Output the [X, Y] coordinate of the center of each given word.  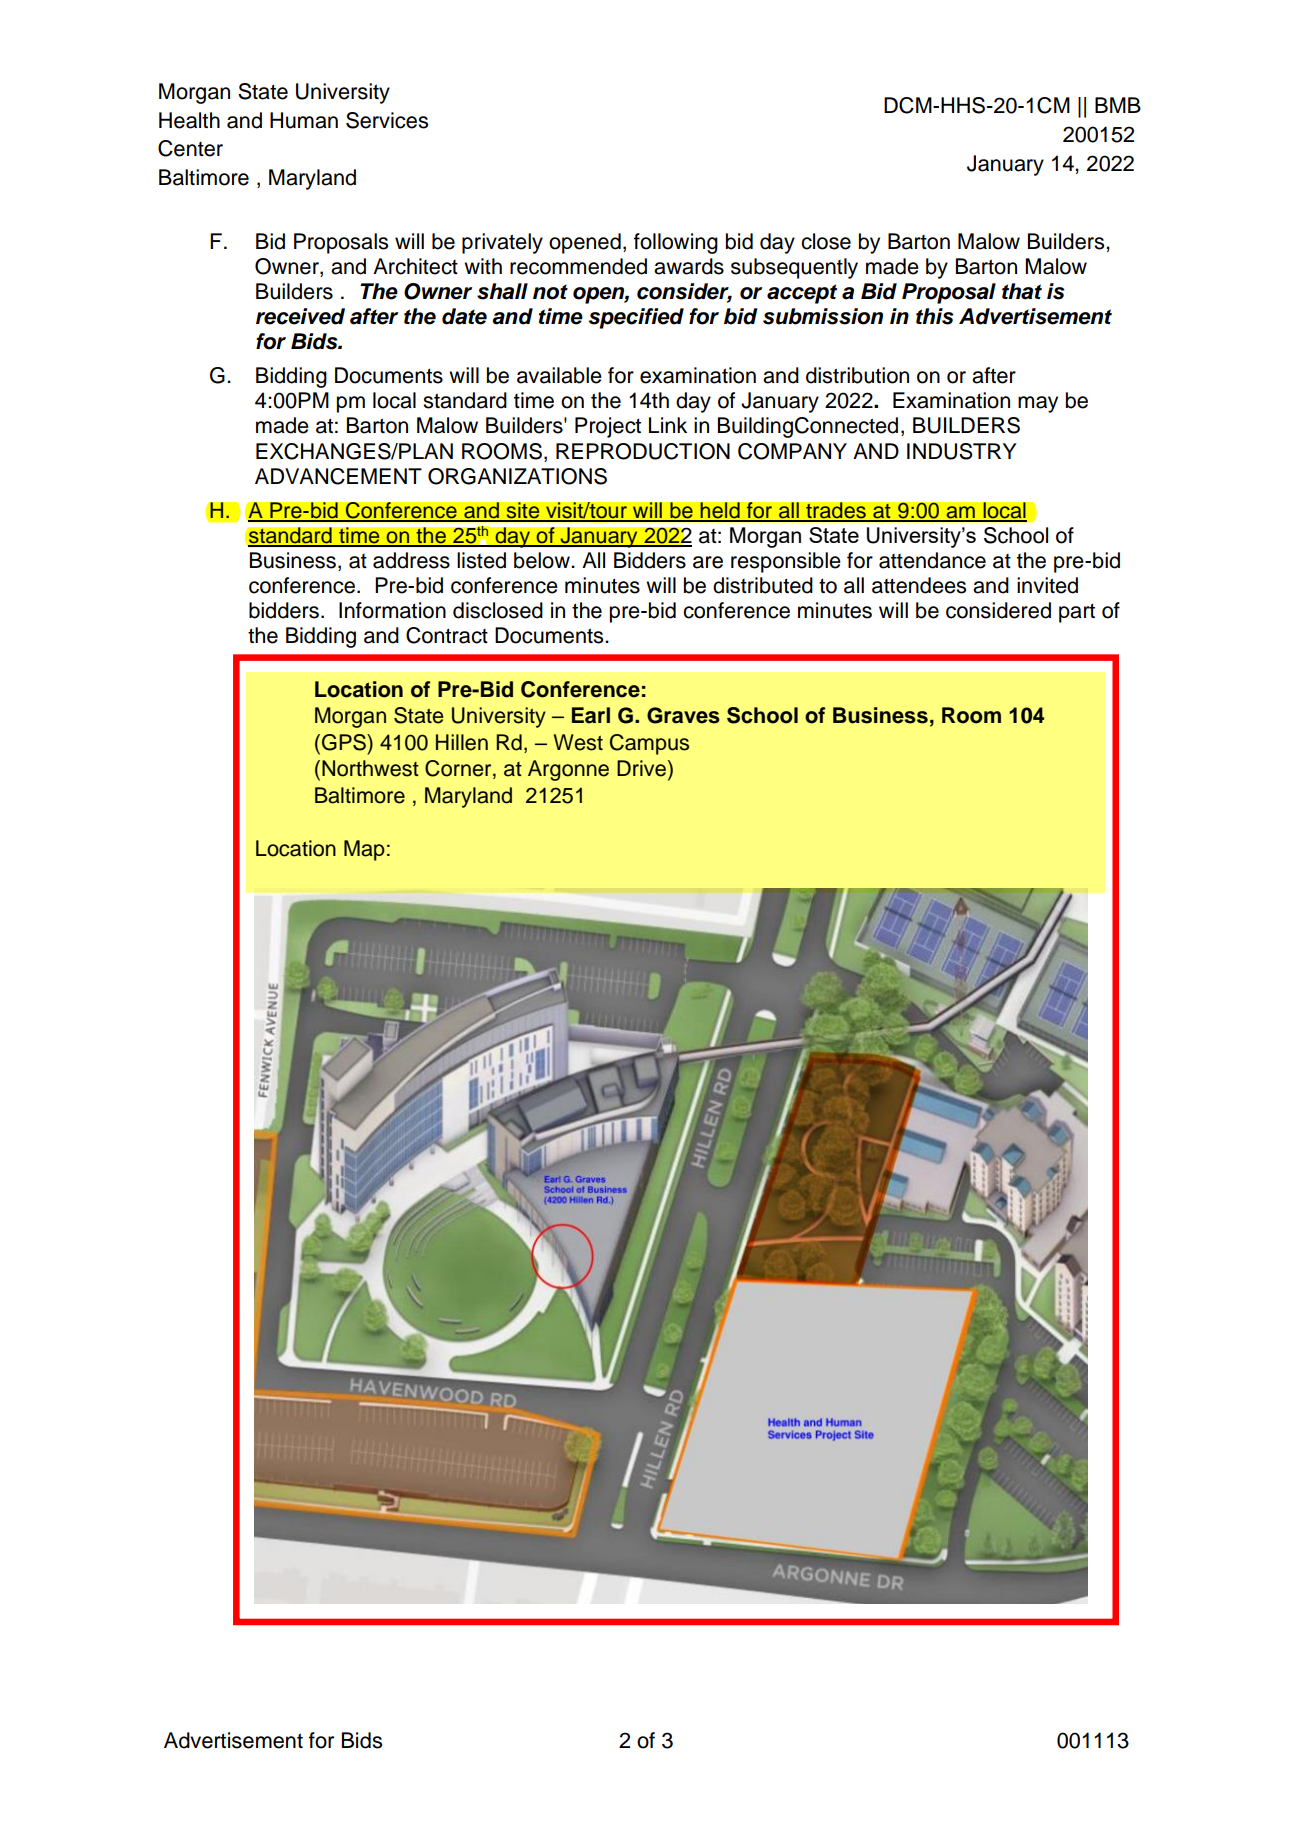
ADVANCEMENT [338, 476]
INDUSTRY [962, 451]
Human [304, 120]
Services [387, 120]
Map [364, 850]
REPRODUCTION [643, 451]
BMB [1118, 105]
